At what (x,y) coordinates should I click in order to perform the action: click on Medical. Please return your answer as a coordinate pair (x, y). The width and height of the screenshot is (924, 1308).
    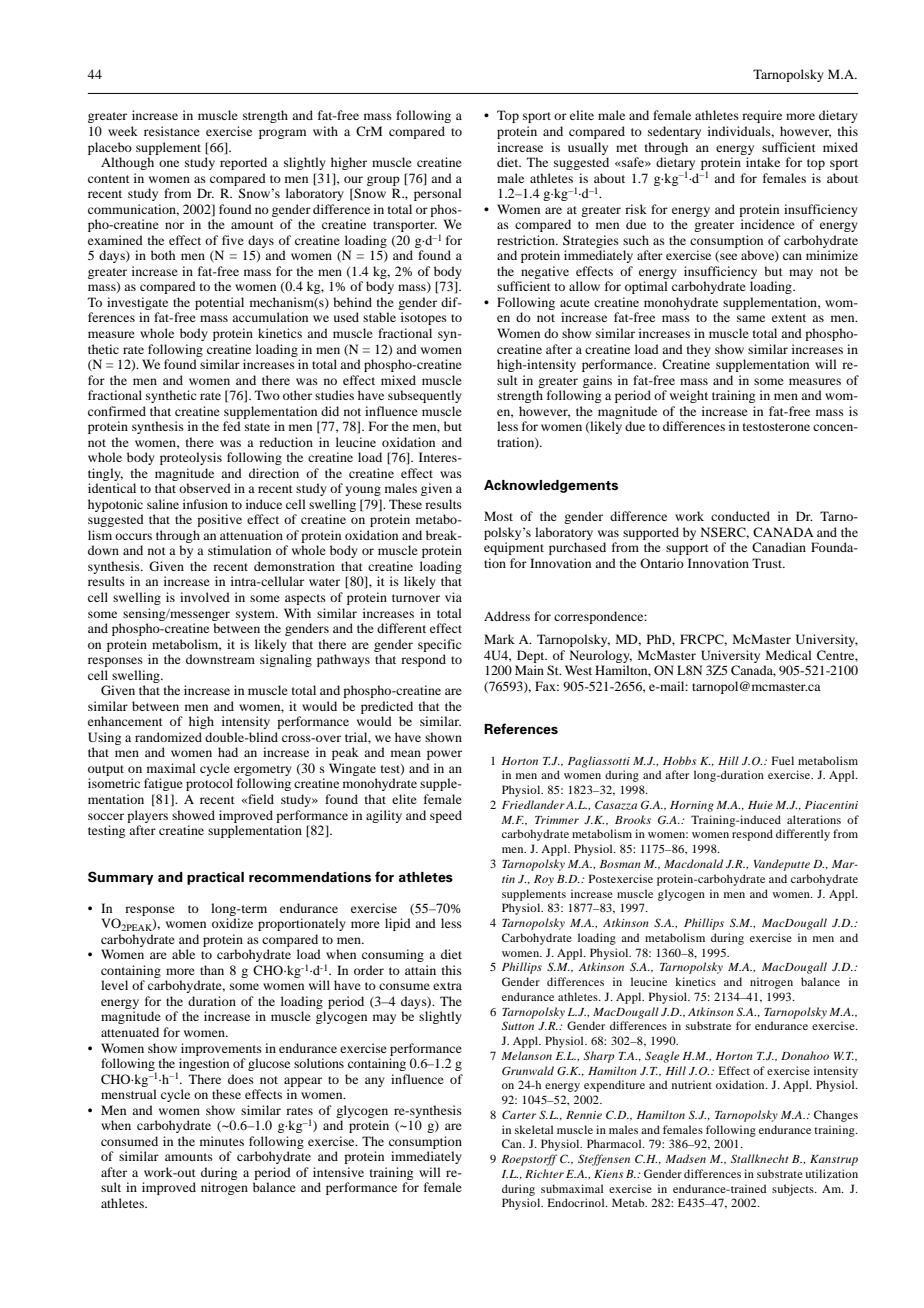
    Looking at the image, I should click on (789, 655).
